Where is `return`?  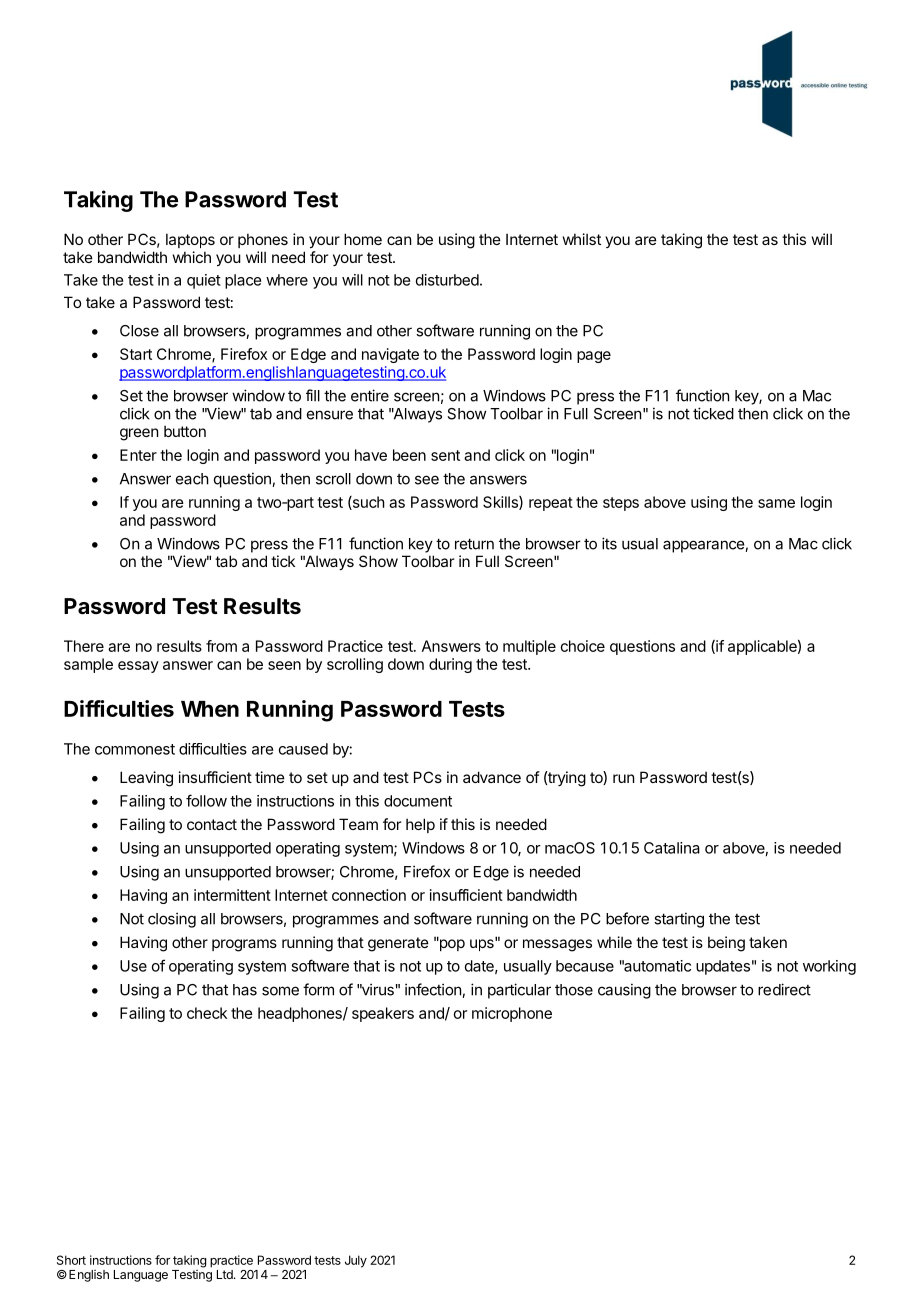
return is located at coordinates (474, 544).
